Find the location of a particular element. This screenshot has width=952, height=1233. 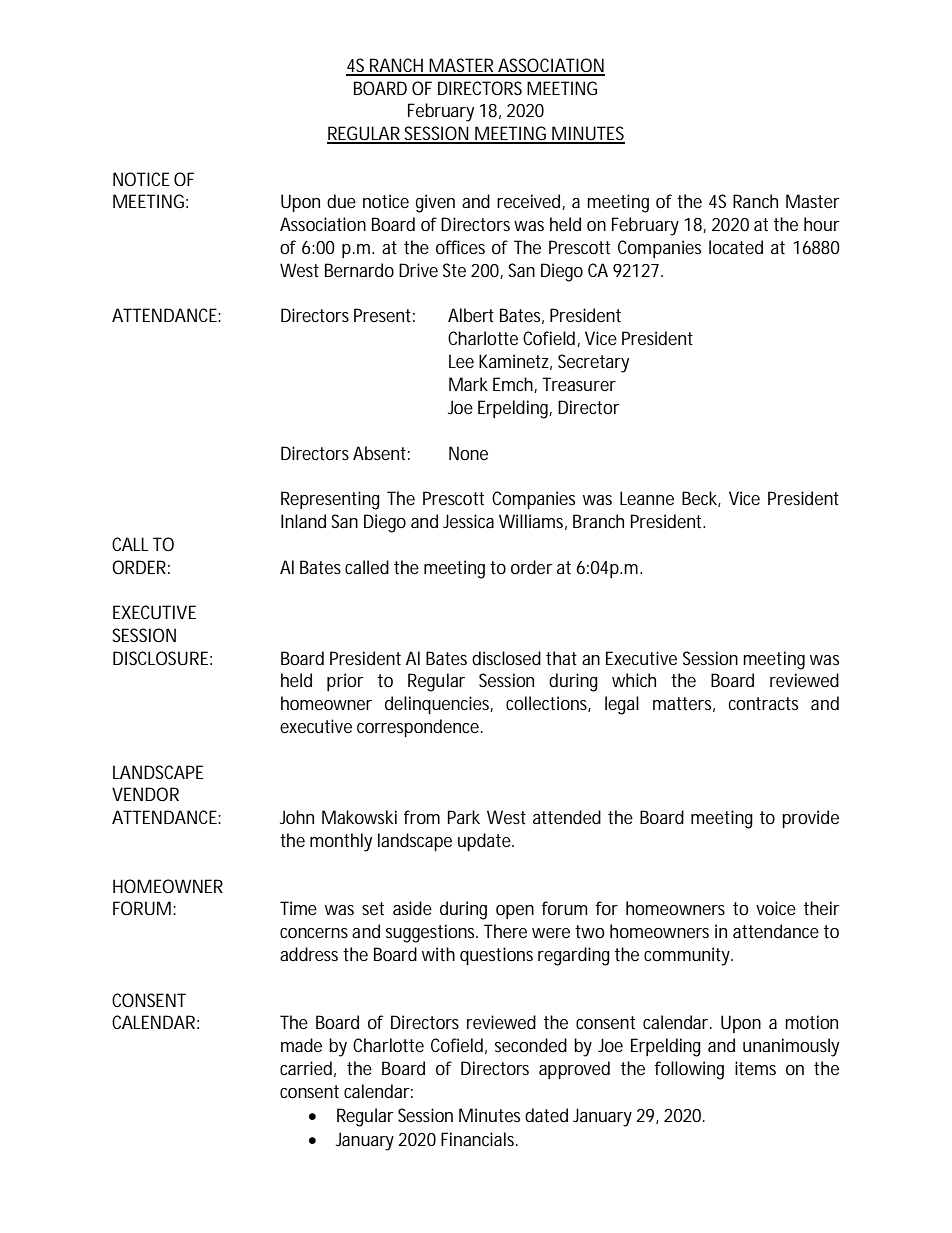

Leanne is located at coordinates (647, 498).
